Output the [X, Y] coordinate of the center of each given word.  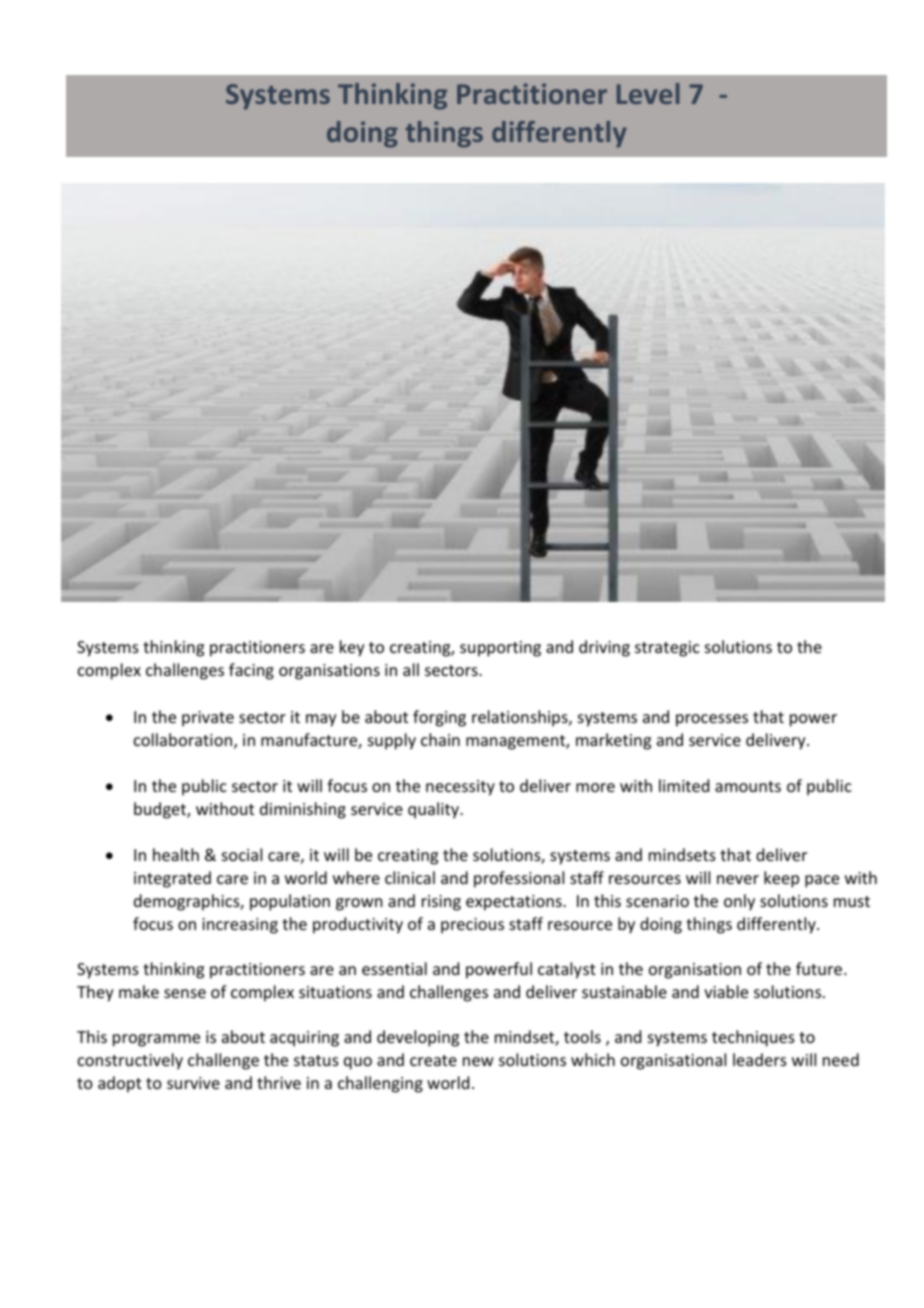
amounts [748, 786]
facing [251, 671]
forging [439, 718]
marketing [613, 741]
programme [156, 1040]
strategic [667, 649]
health [176, 854]
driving [604, 648]
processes [712, 720]
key [352, 648]
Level [648, 93]
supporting [500, 649]
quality [434, 810]
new [478, 1061]
